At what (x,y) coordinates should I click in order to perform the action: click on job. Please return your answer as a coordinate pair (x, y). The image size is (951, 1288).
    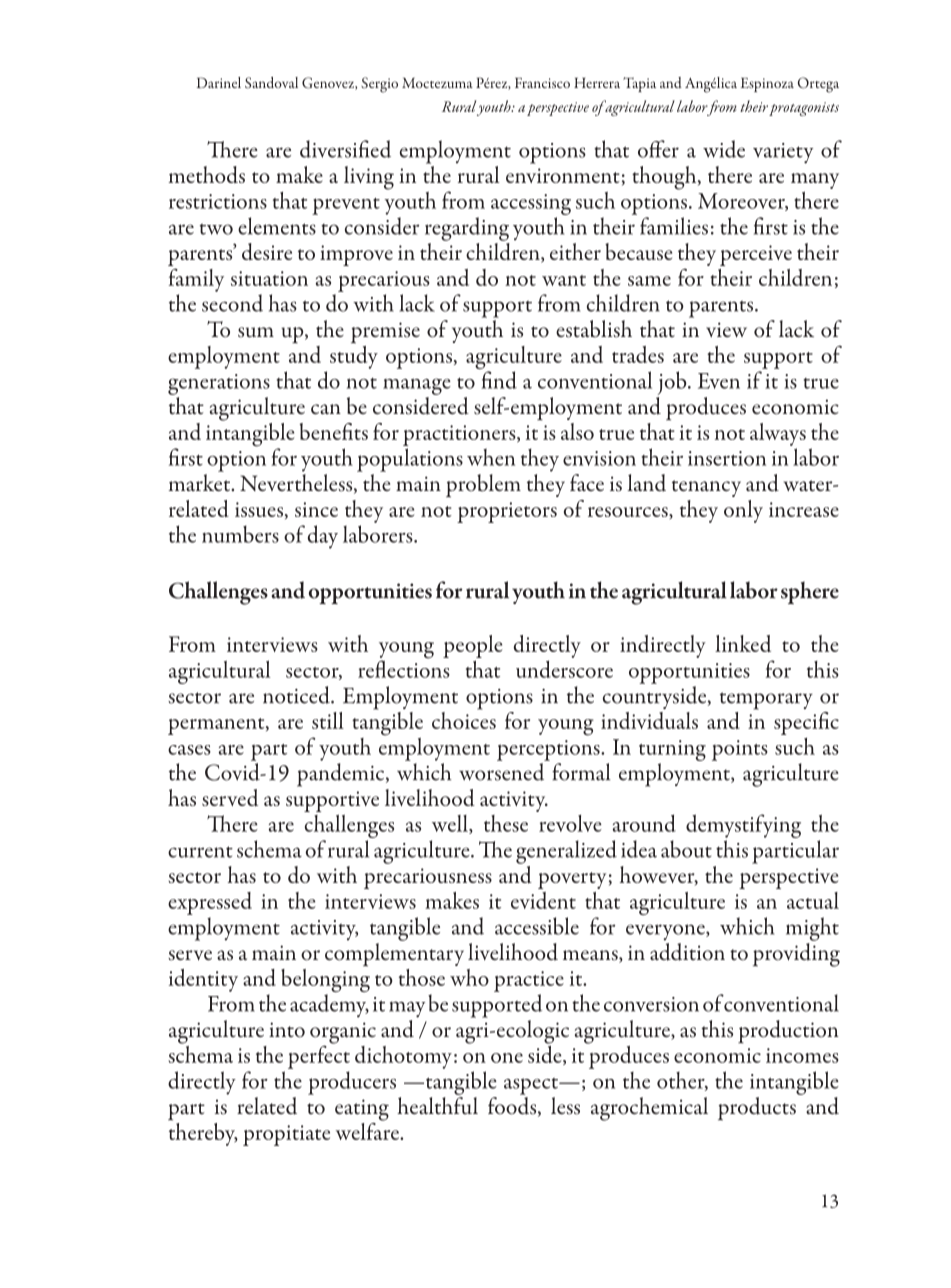
    Looking at the image, I should click on (673, 383).
